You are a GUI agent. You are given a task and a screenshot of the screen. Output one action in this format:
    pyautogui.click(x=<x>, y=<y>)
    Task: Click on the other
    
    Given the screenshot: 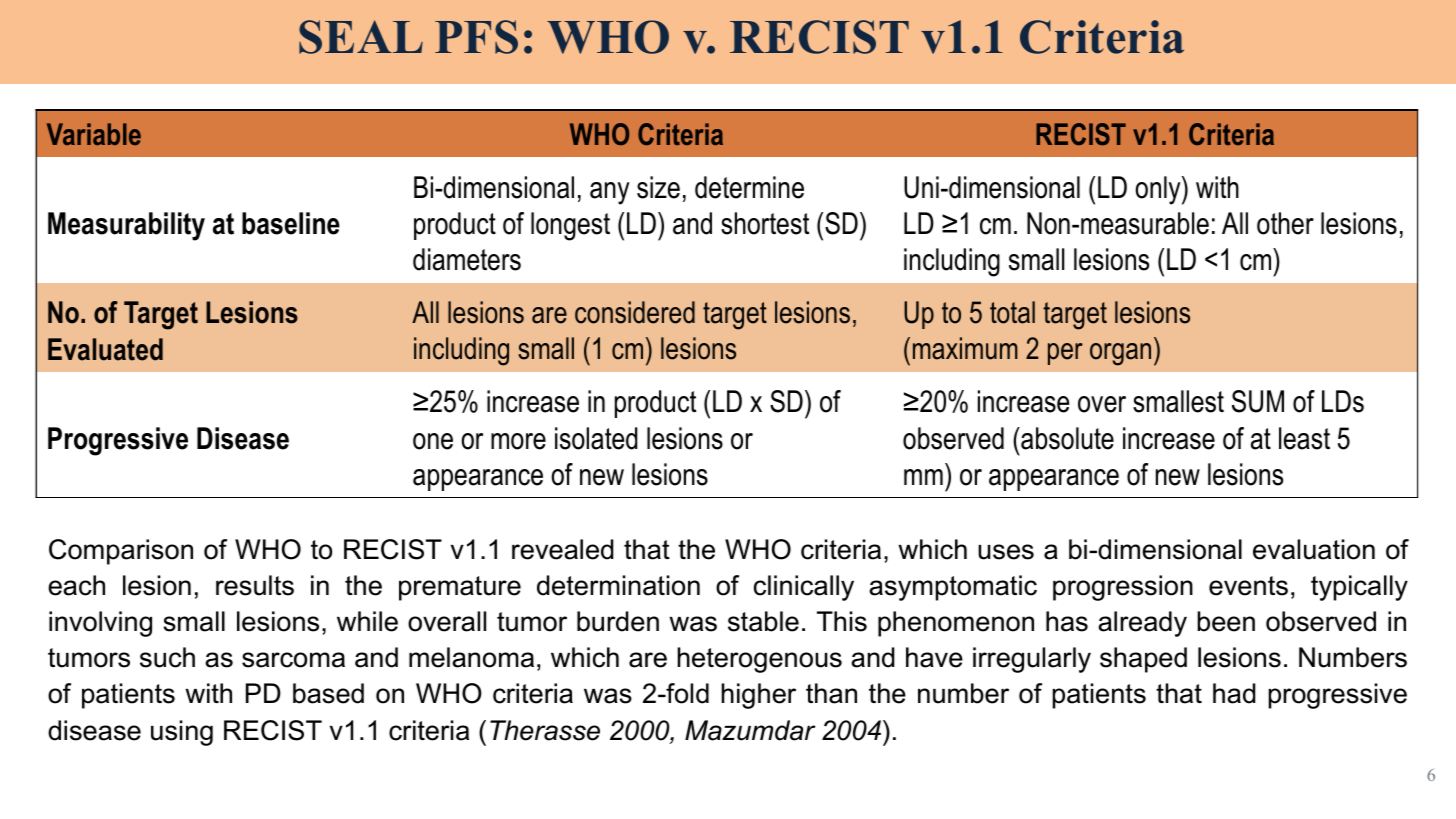 What is the action you would take?
    pyautogui.click(x=1285, y=223)
